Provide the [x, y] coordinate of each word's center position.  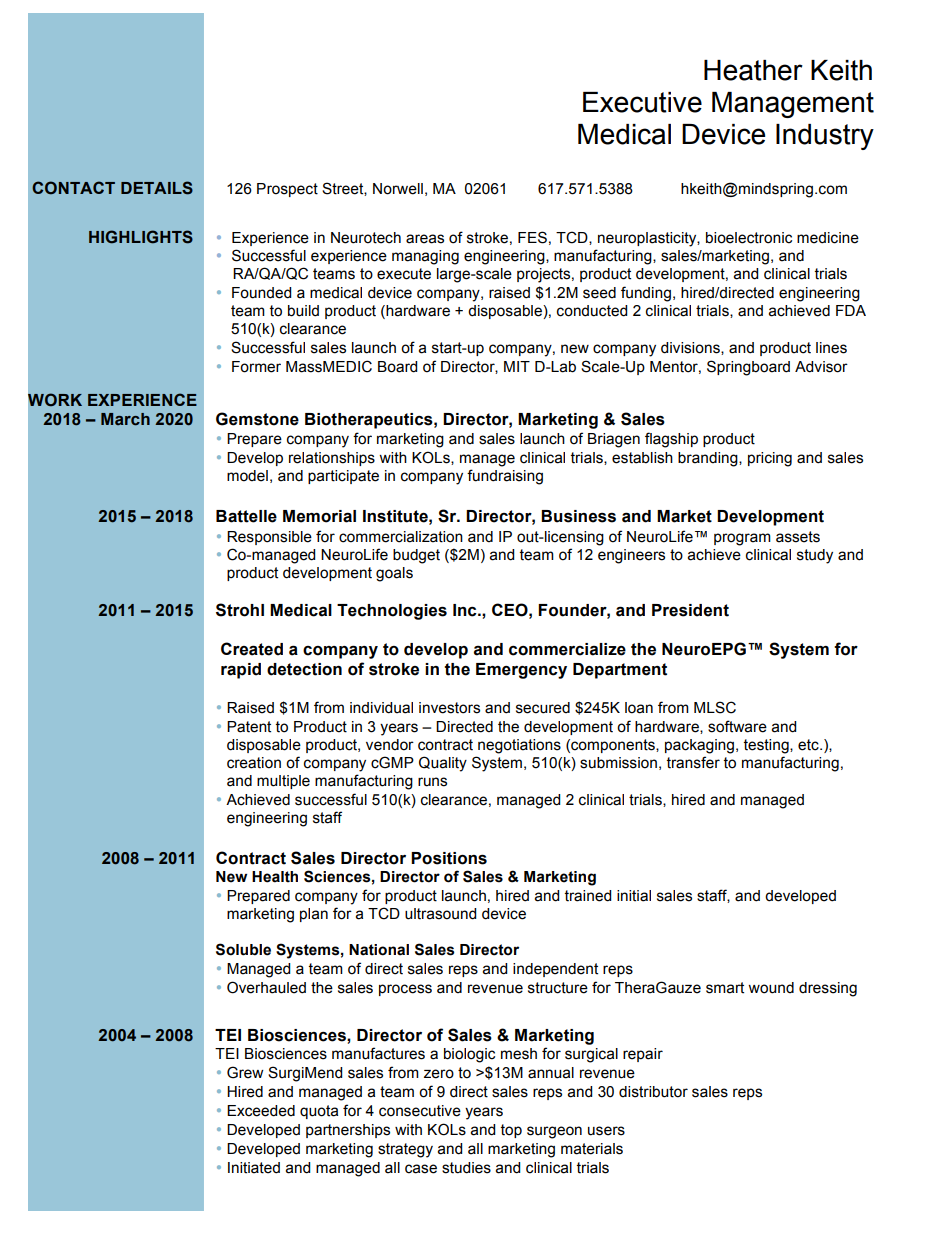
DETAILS [157, 188]
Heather [753, 70]
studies [466, 1168]
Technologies [392, 612]
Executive [642, 102]
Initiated [254, 1168]
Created [252, 649]
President [690, 610]
